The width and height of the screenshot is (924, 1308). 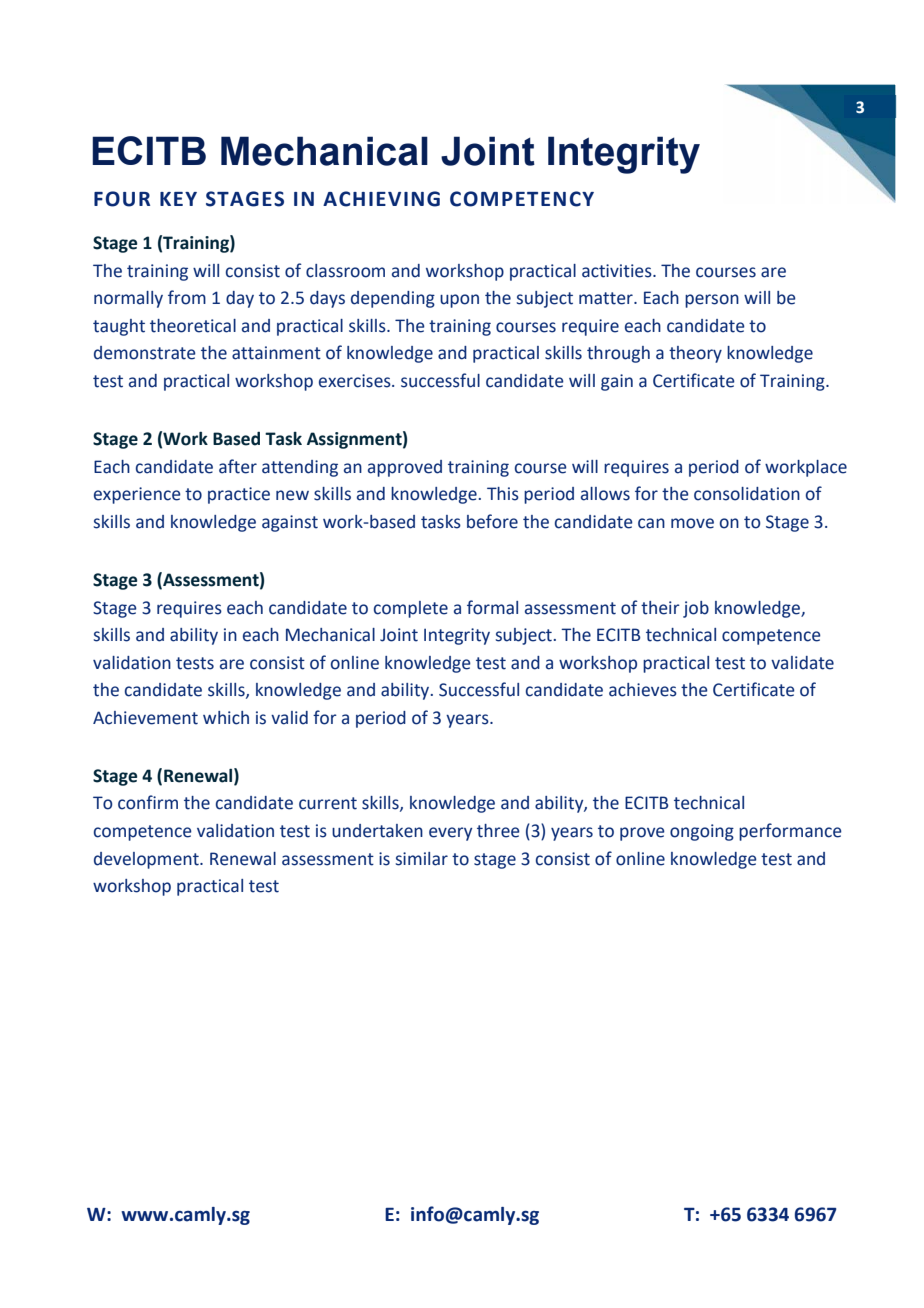 What do you see at coordinates (356, 381) in the screenshot?
I see `exercises` at bounding box center [356, 381].
